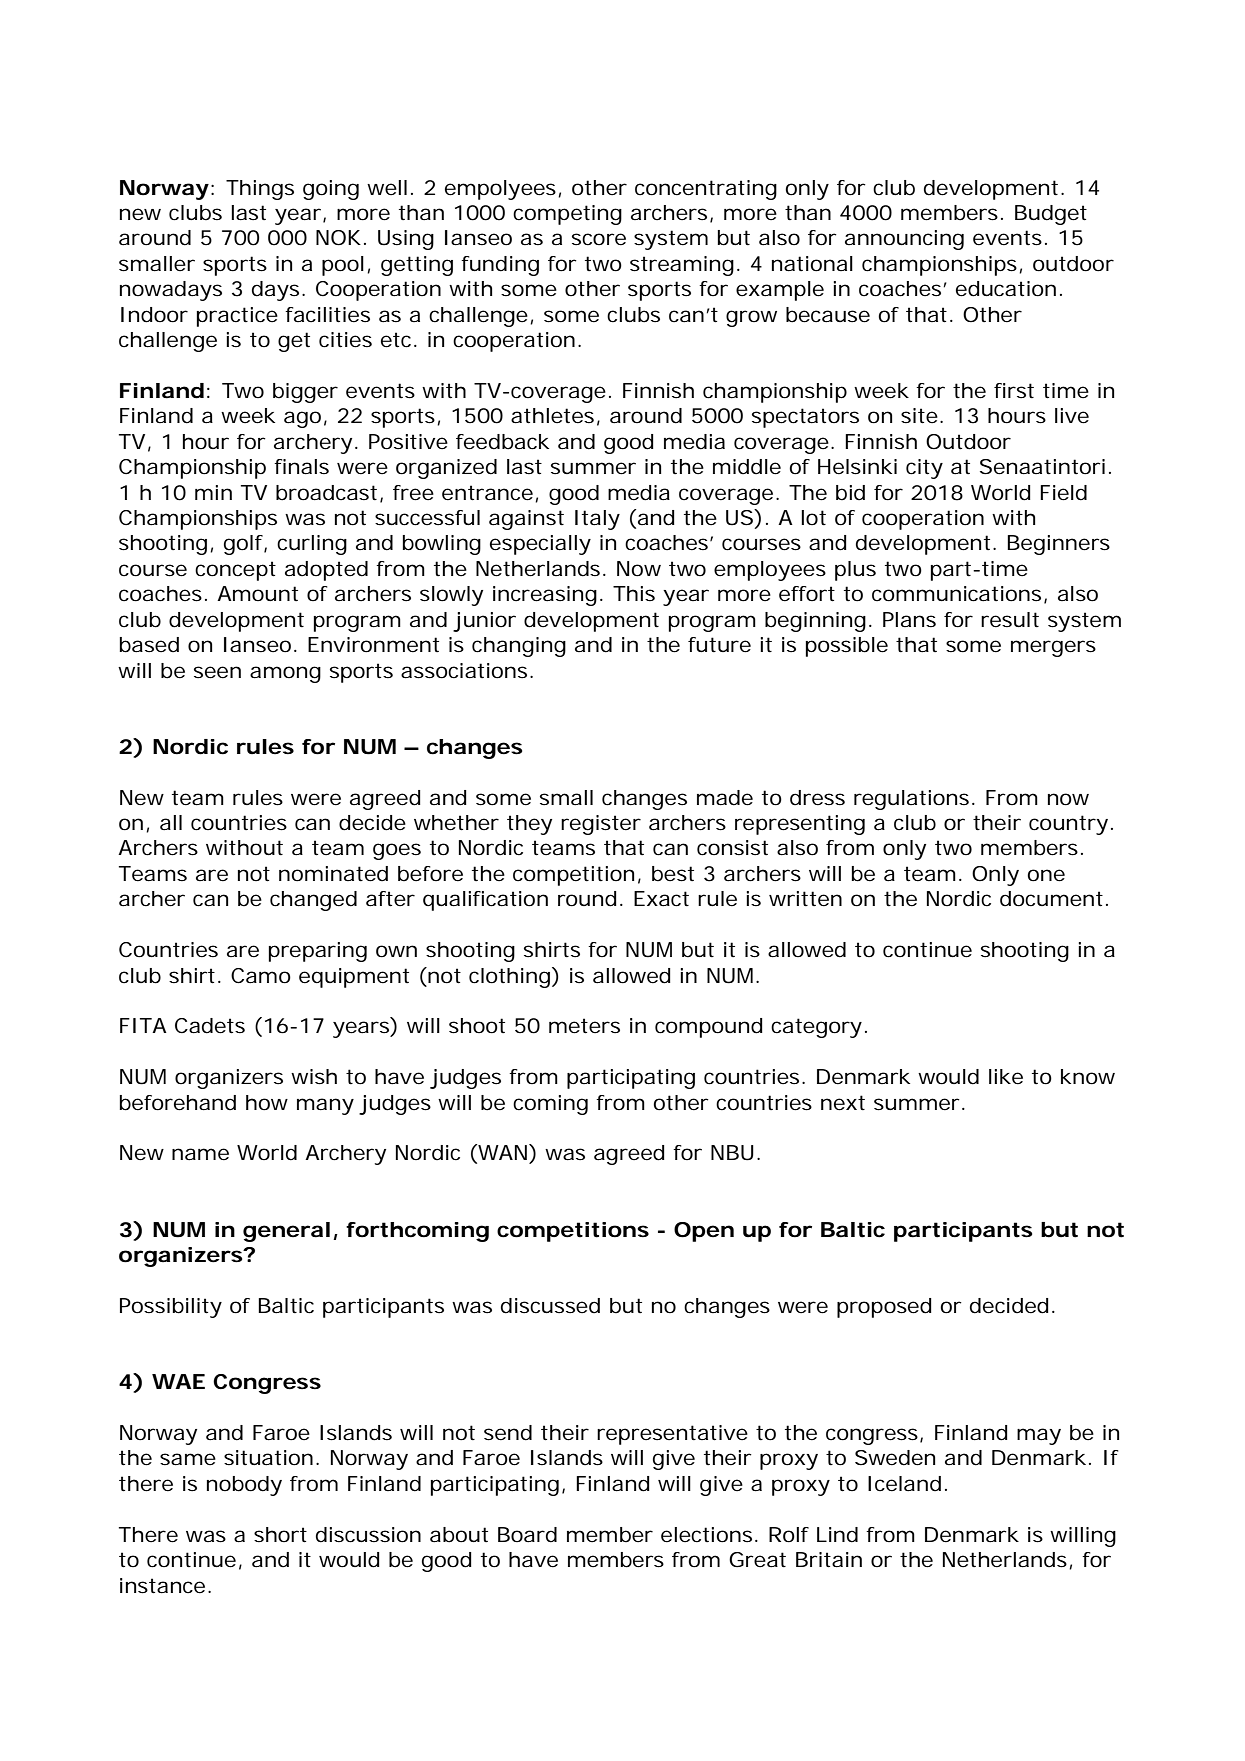 Image resolution: width=1245 pixels, height=1761 pixels. I want to click on Things, so click(260, 190).
